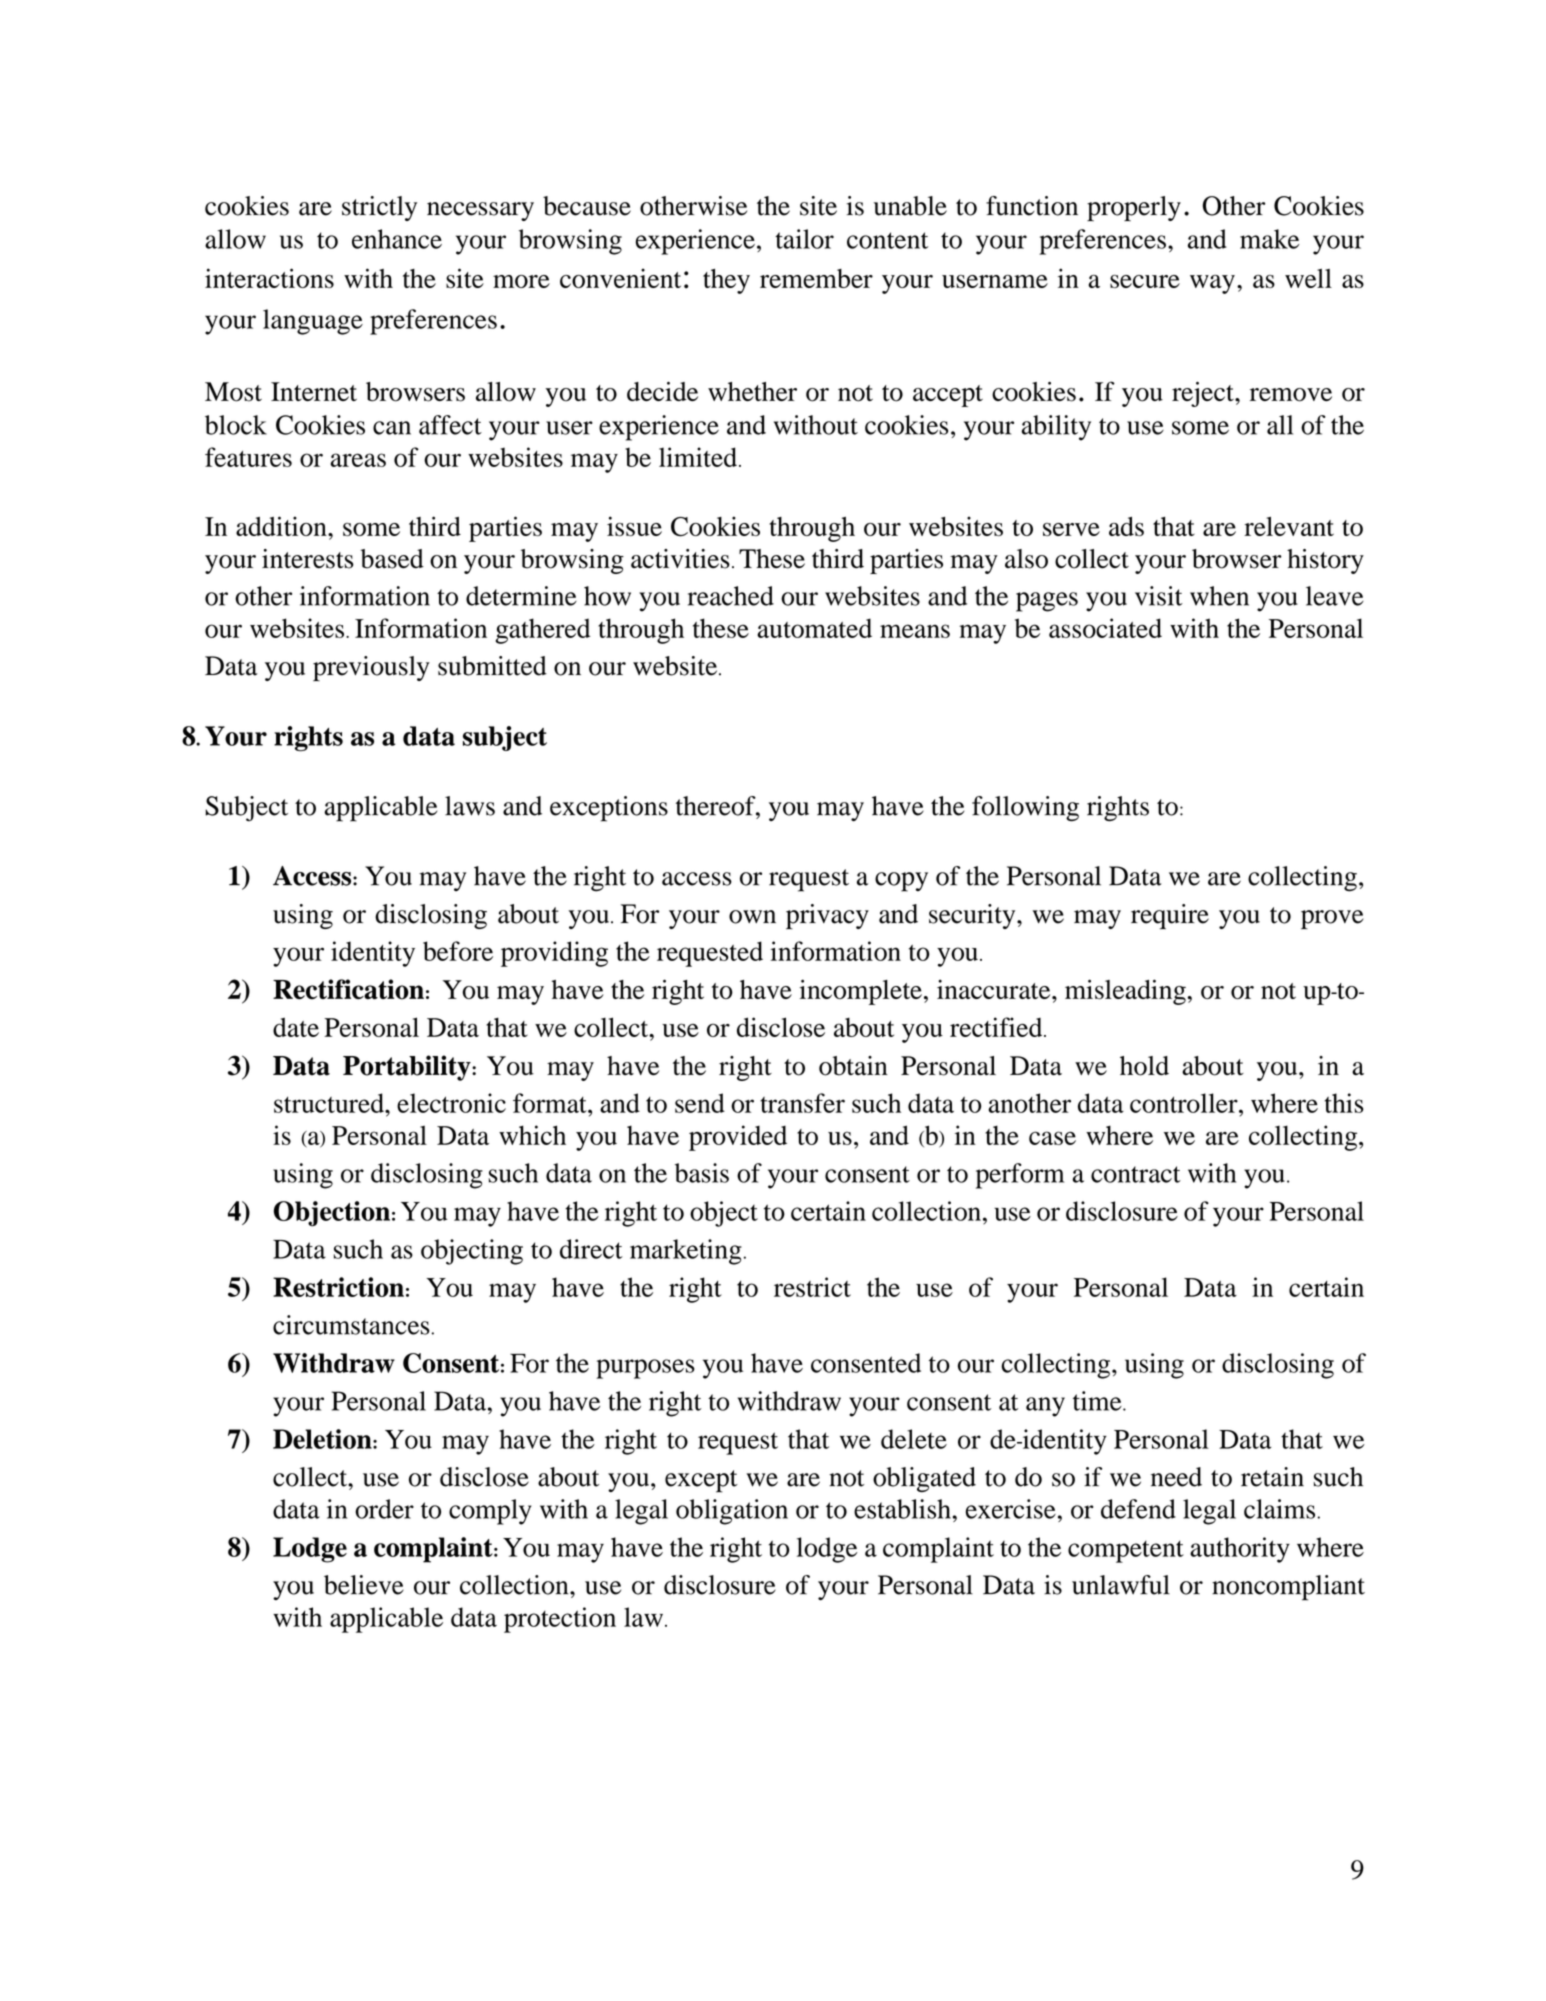 This screenshot has height=2001, width=1546. I want to click on tailor, so click(804, 239).
